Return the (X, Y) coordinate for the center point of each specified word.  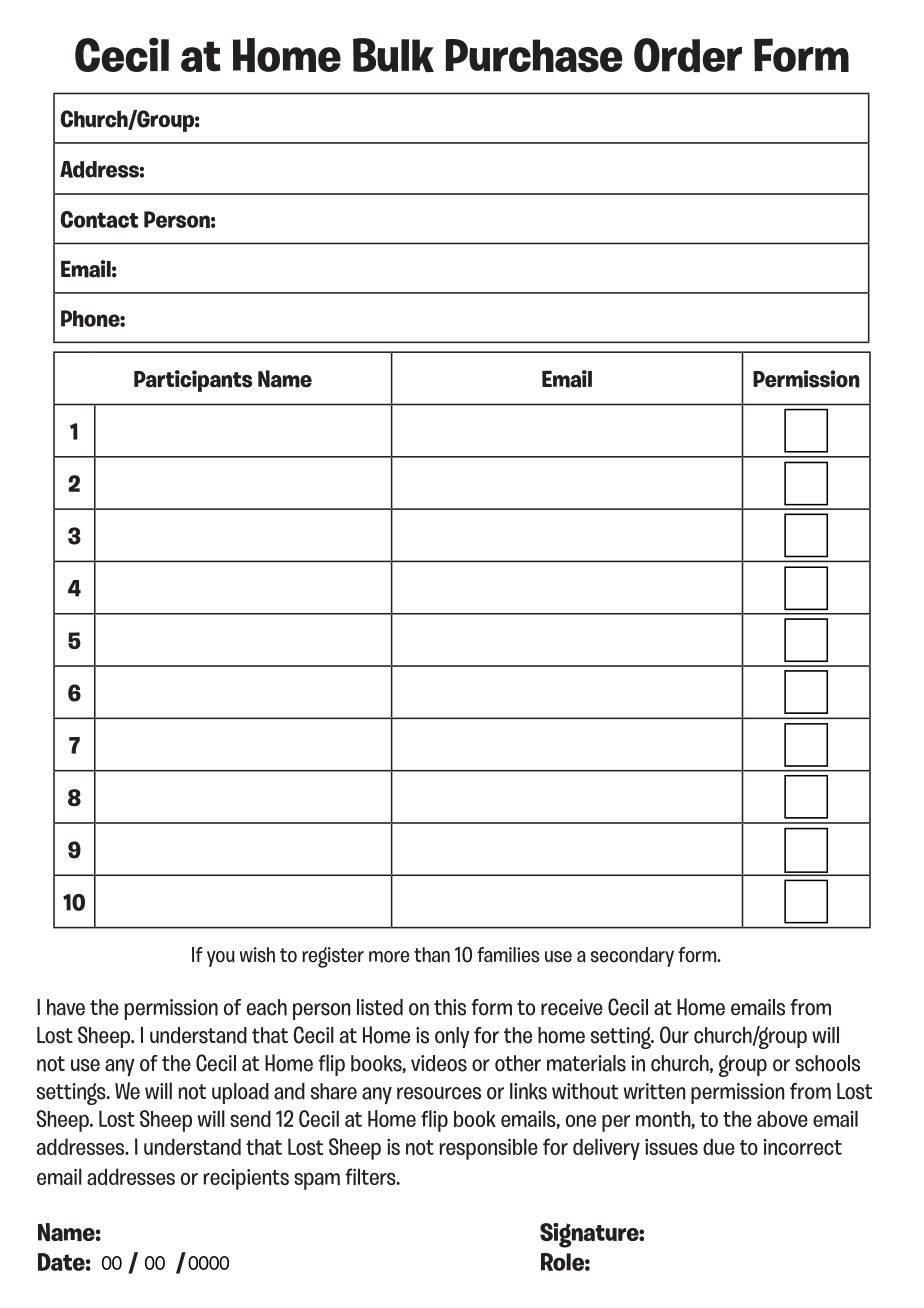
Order (688, 55)
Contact (99, 219)
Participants (193, 381)
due (719, 1146)
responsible (489, 1149)
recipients (246, 1179)
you (221, 958)
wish (257, 955)
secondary (632, 957)
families (508, 955)
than (432, 955)
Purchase (533, 55)
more (389, 957)
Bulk (393, 55)
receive (572, 1007)
